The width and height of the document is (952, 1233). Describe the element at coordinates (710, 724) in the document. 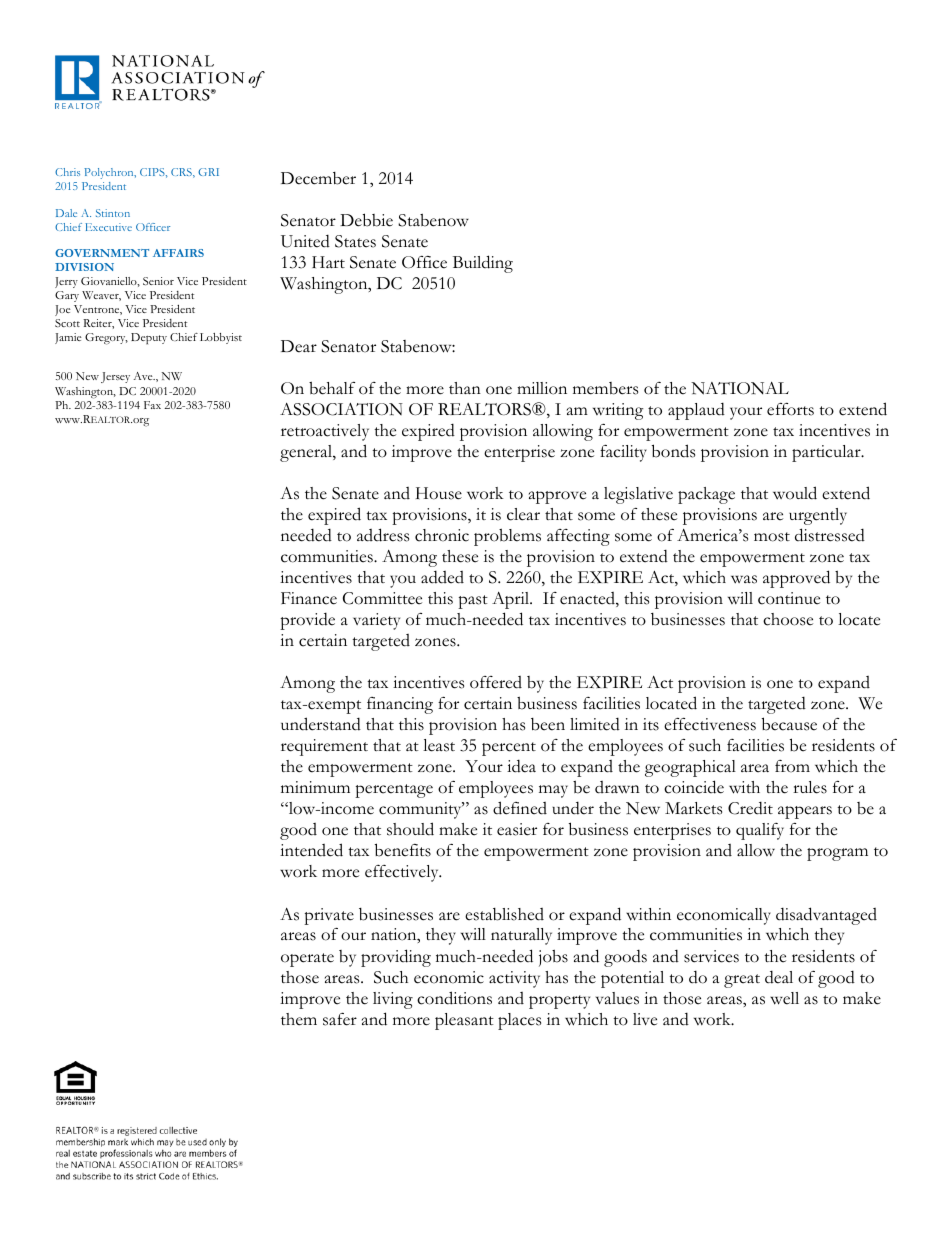

I see `effectiveness` at that location.
